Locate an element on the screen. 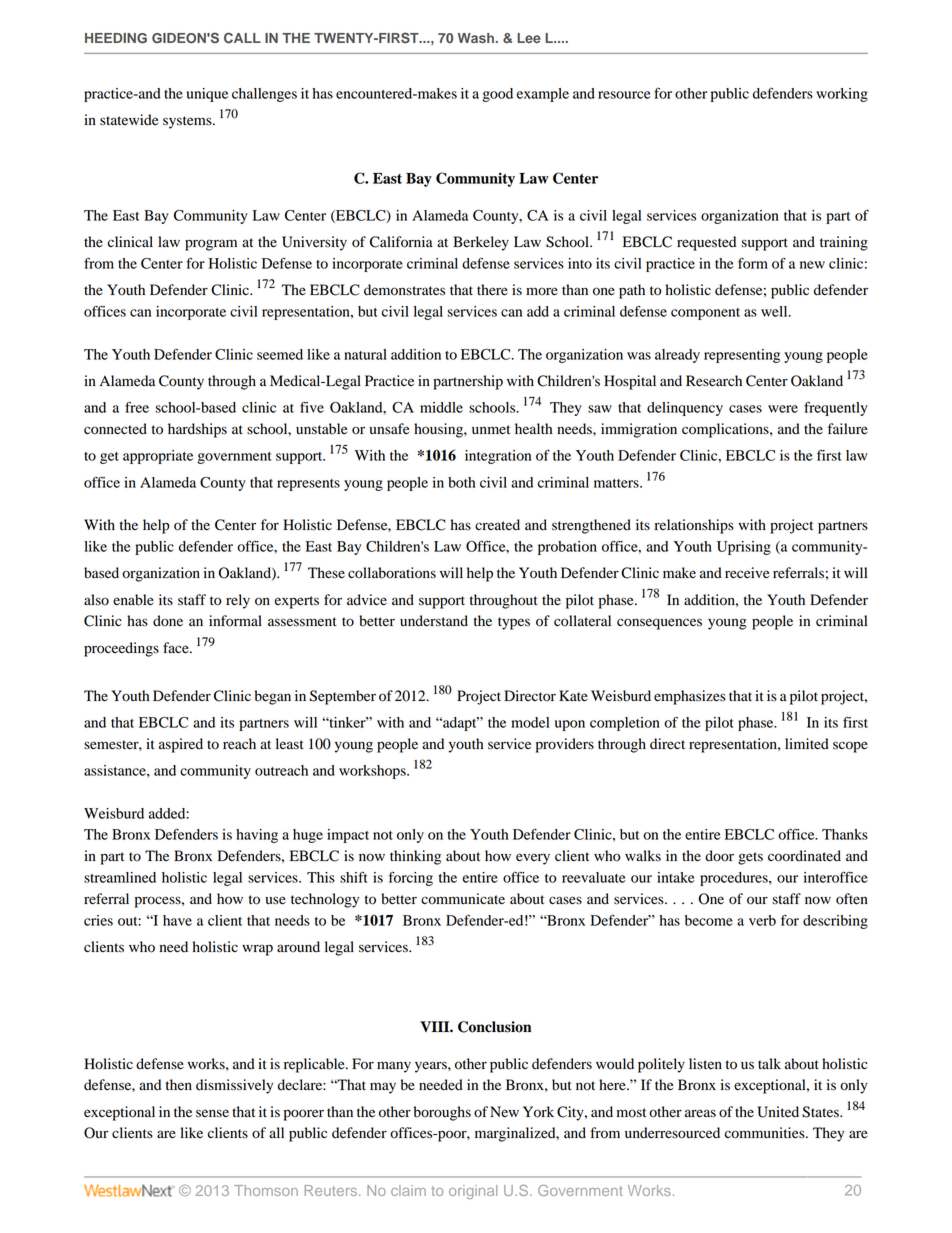 This screenshot has width=952, height=1233. original is located at coordinates (473, 1192).
